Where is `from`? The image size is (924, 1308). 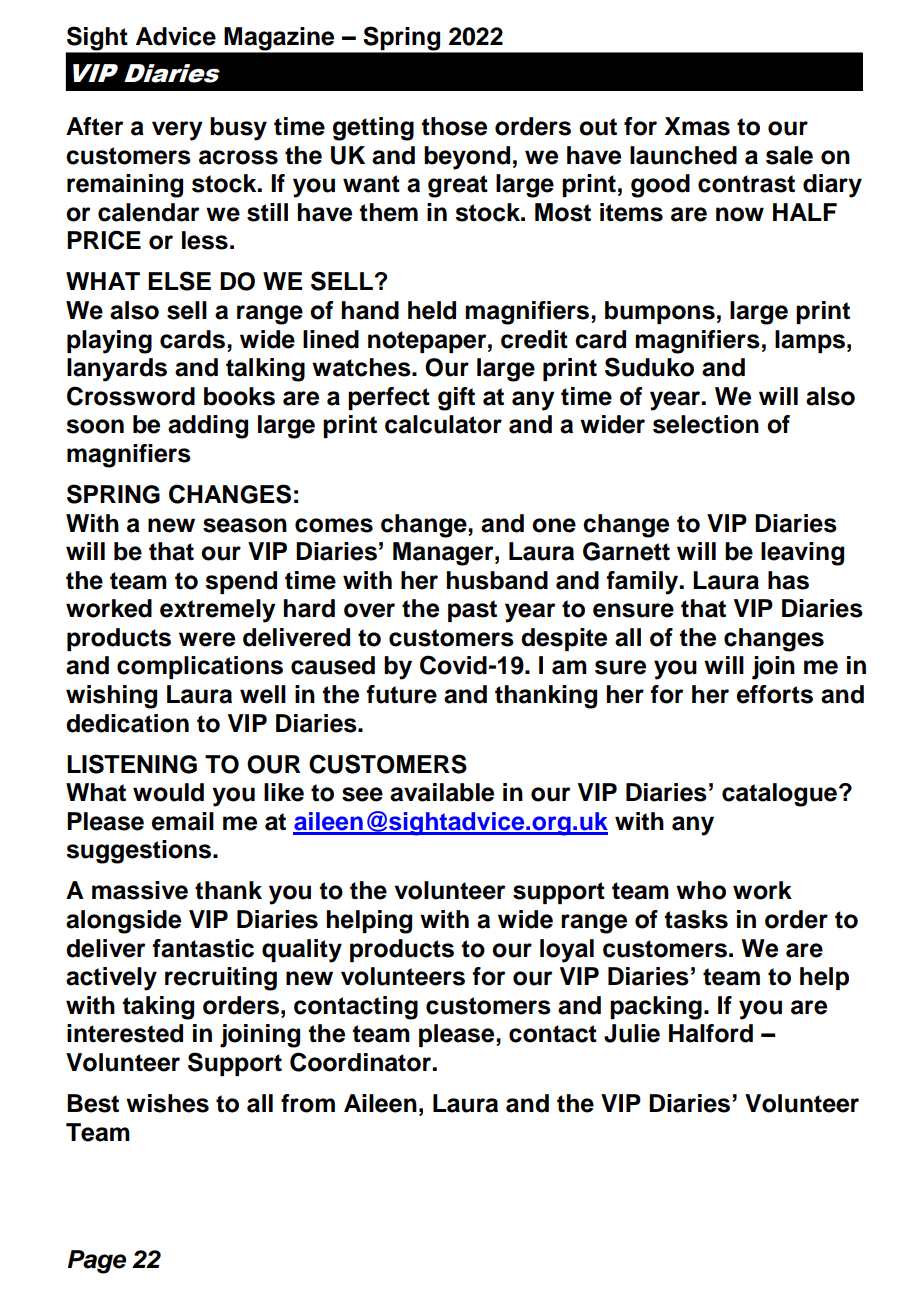
from is located at coordinates (308, 1103).
